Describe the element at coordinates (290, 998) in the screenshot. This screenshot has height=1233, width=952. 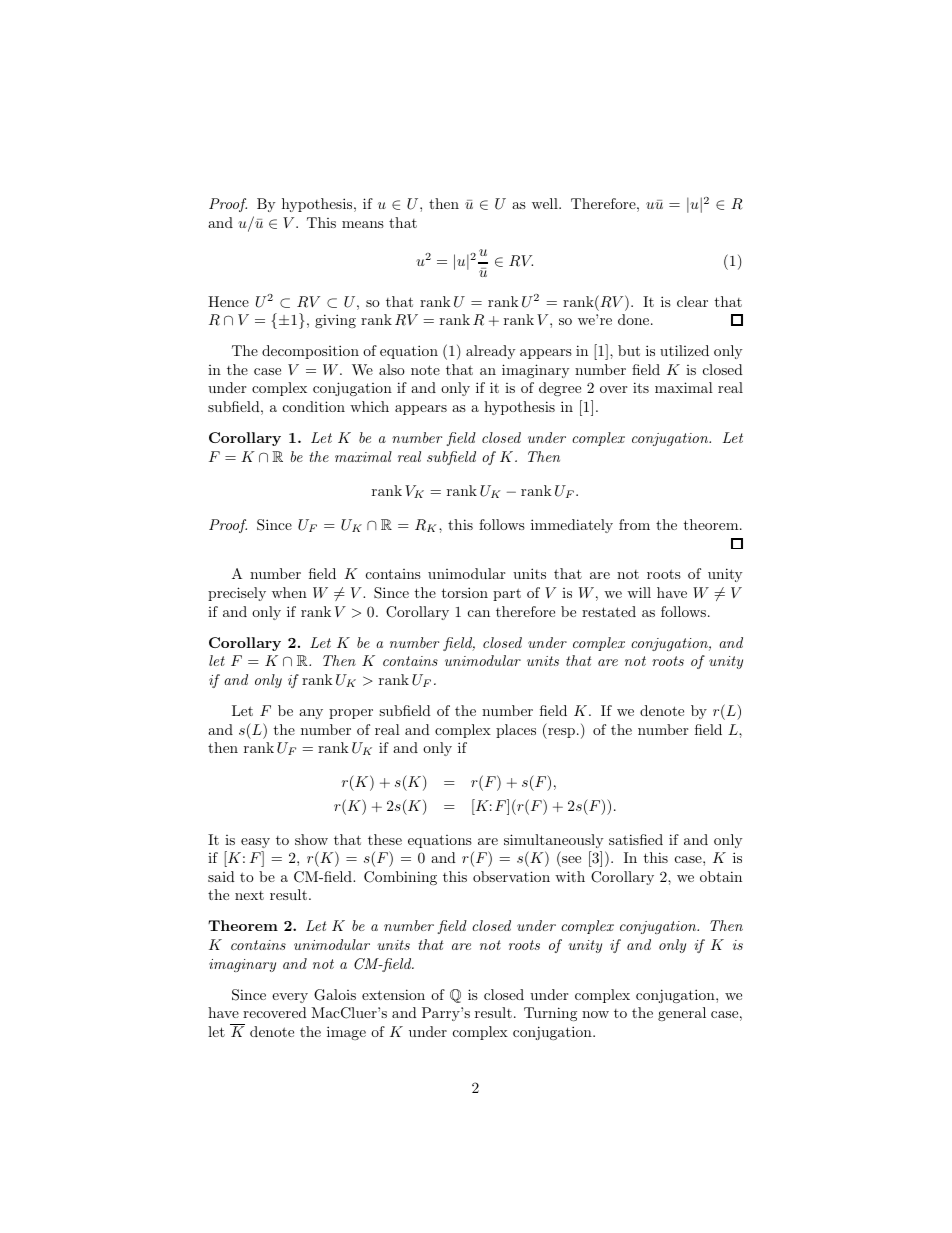
I see `every` at that location.
